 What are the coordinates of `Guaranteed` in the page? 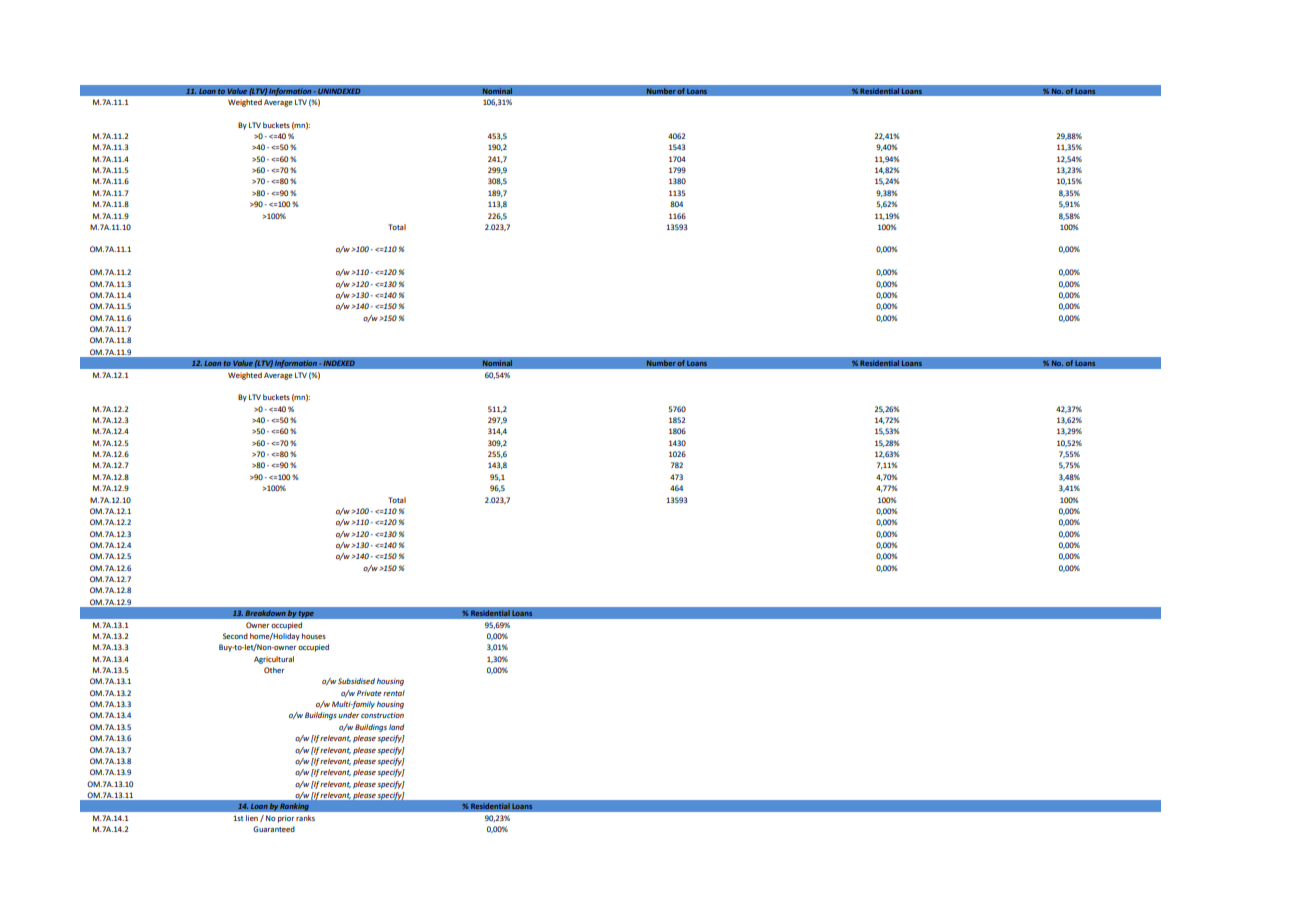 It's located at (274, 829).
